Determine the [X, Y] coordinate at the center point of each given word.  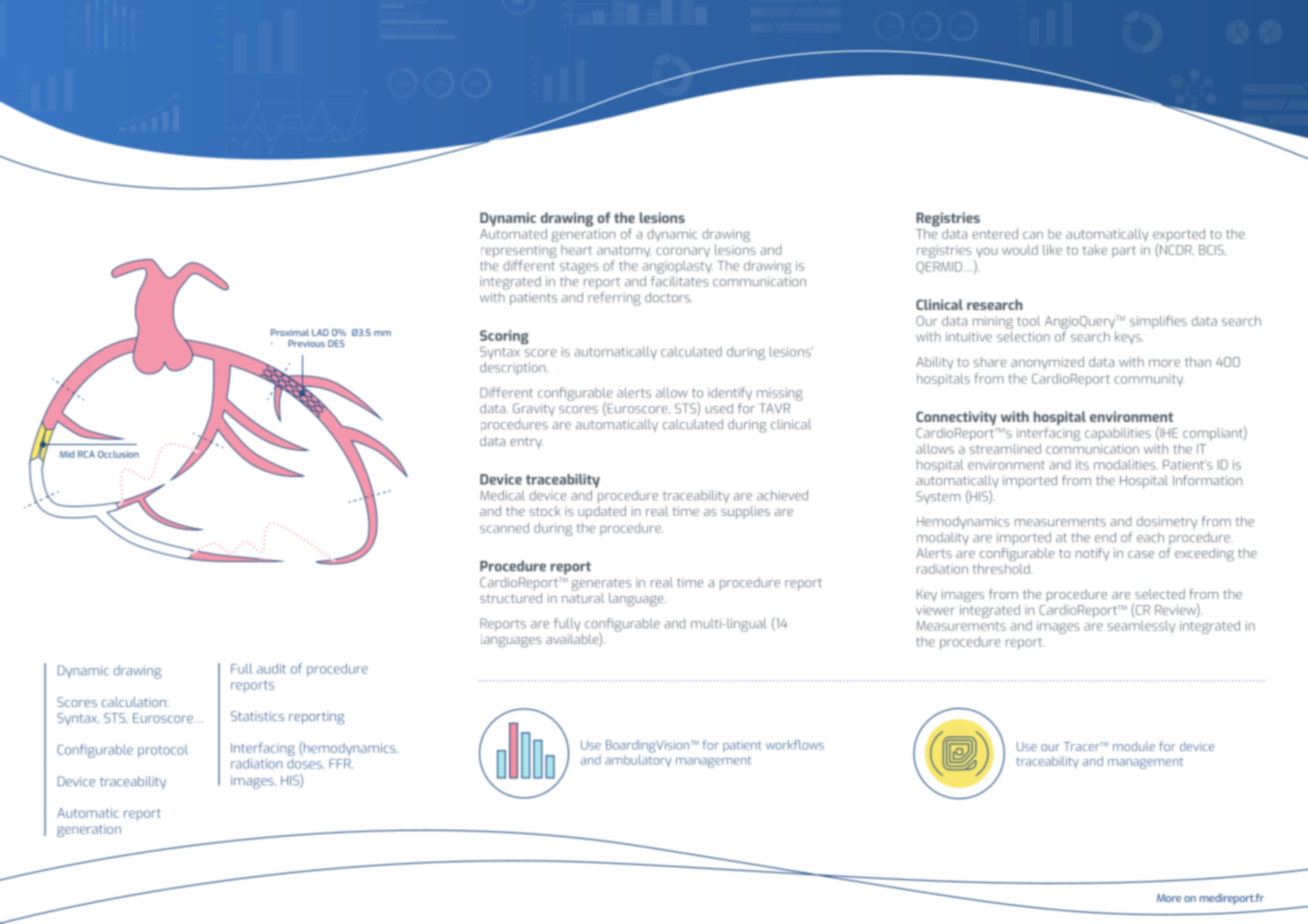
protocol [163, 751]
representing [519, 251]
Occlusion [118, 454]
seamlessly [1141, 627]
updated [602, 512]
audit [271, 668]
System [938, 497]
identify [730, 394]
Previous [306, 343]
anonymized [1047, 363]
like [1052, 250]
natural [583, 596]
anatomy [624, 252]
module [1134, 746]
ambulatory [638, 759]
